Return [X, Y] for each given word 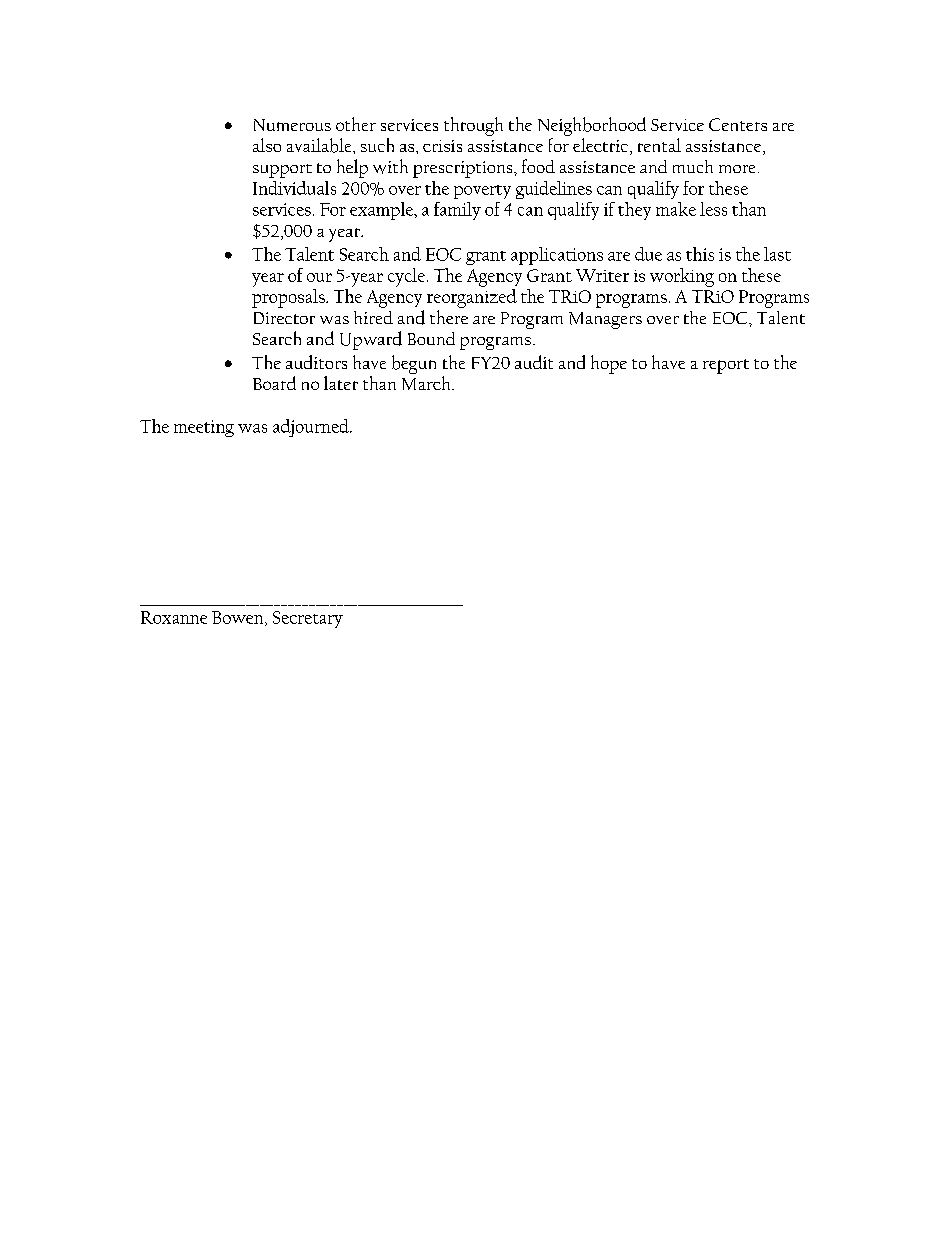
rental [659, 145]
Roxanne [174, 617]
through [473, 126]
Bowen [239, 618]
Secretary [308, 619]
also [267, 145]
